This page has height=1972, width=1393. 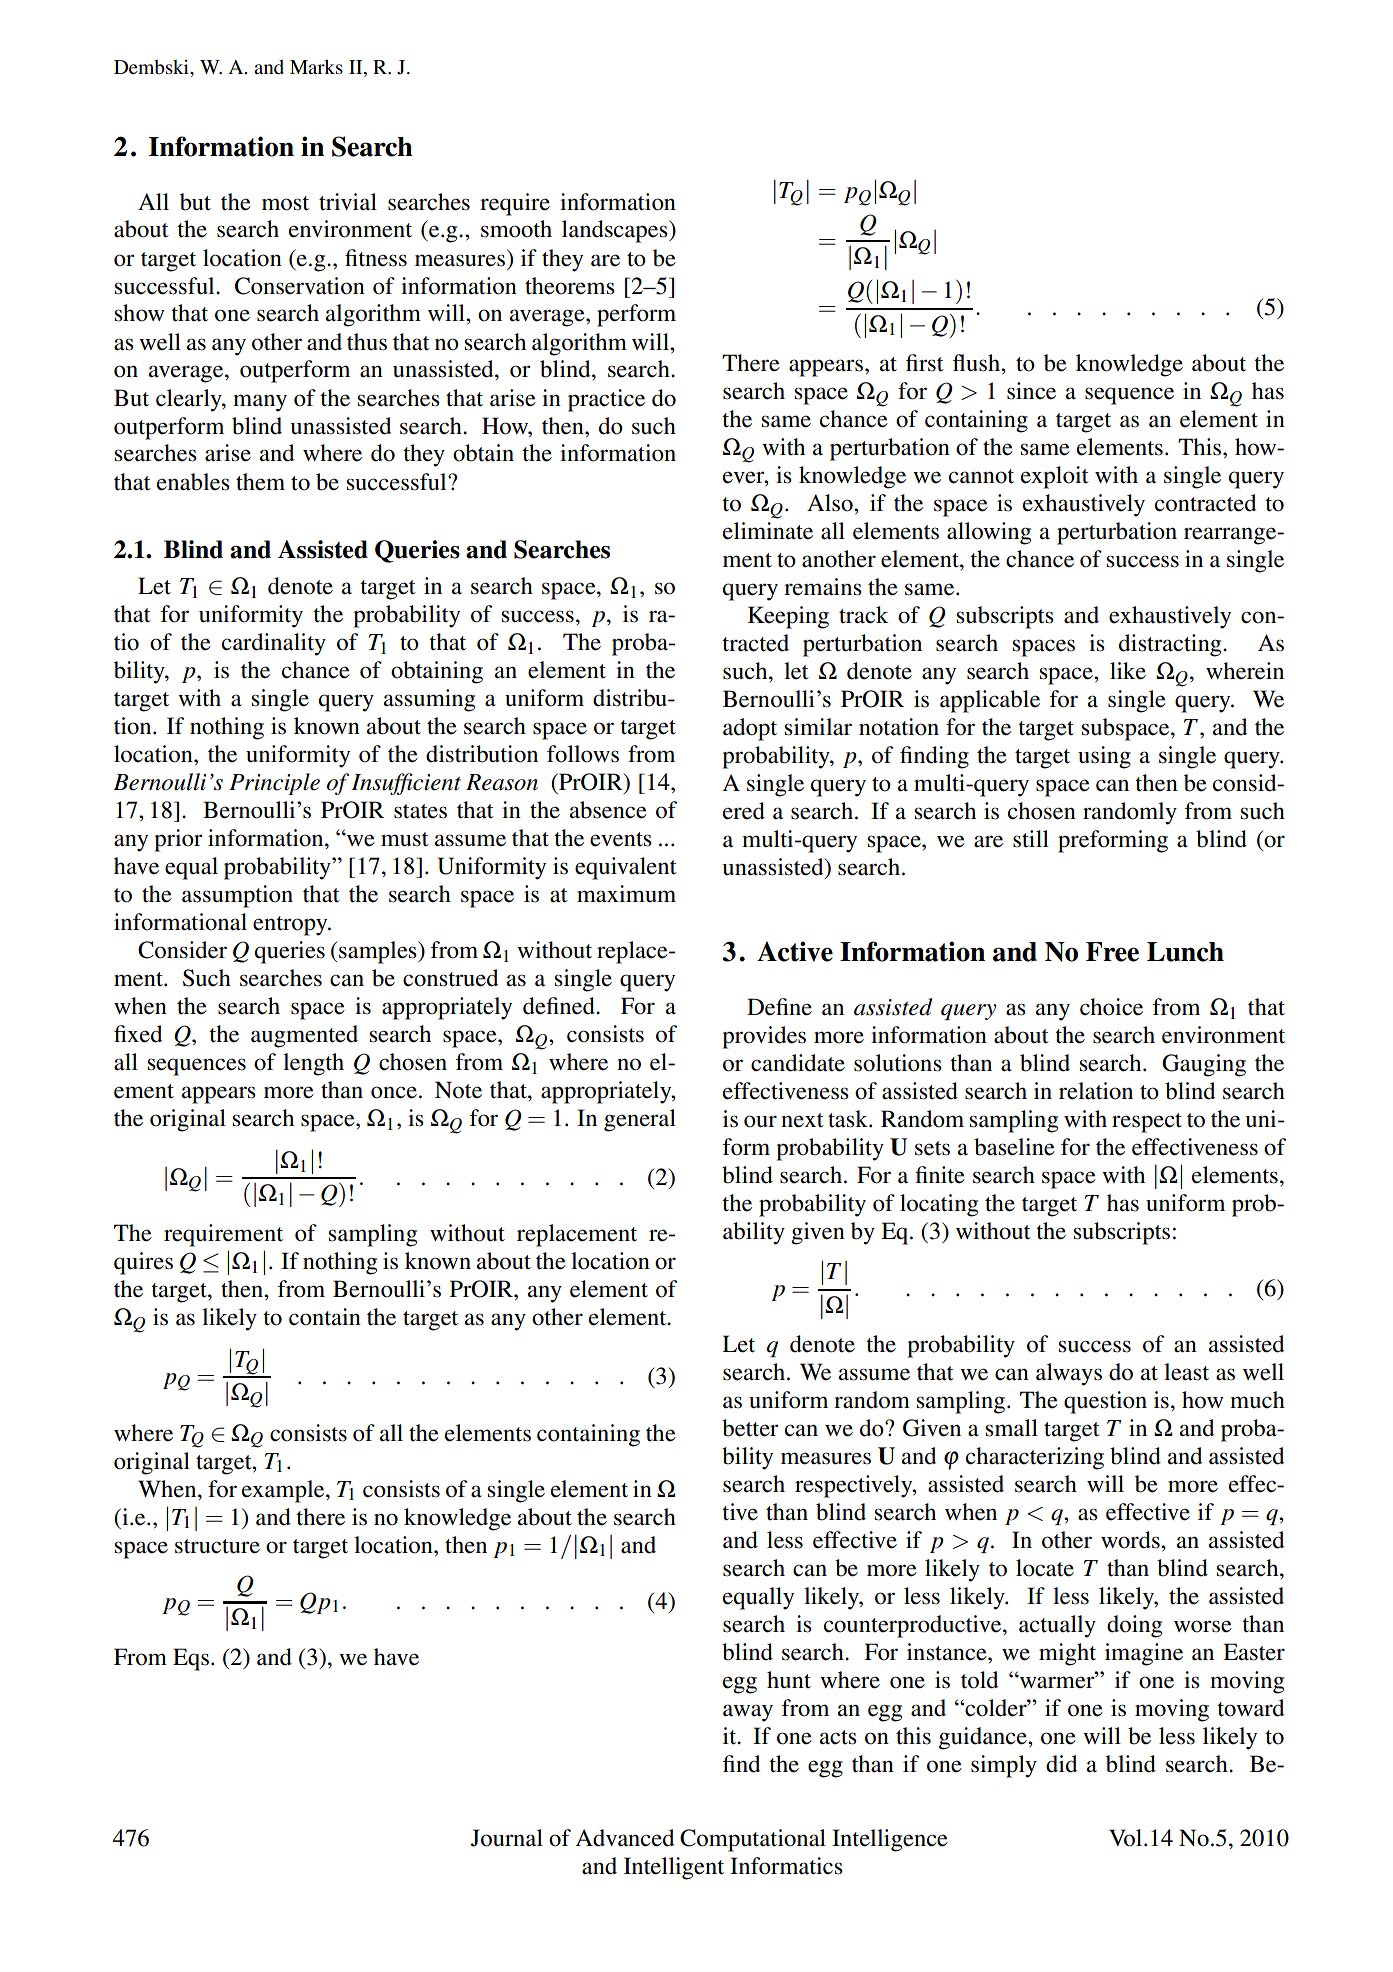 I want to click on general, so click(x=640, y=1120).
